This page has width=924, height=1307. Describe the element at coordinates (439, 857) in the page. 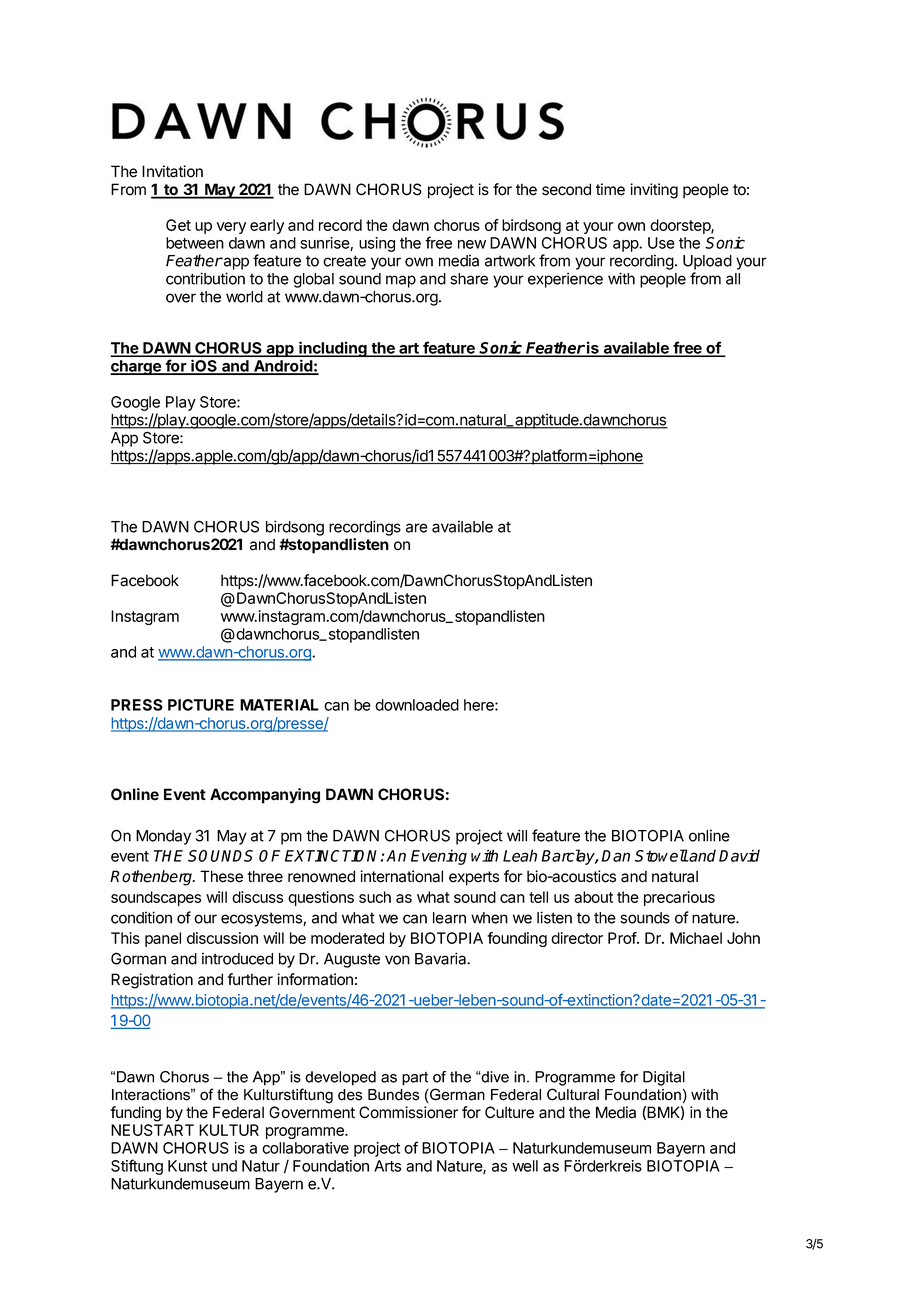

I see `Evening` at that location.
